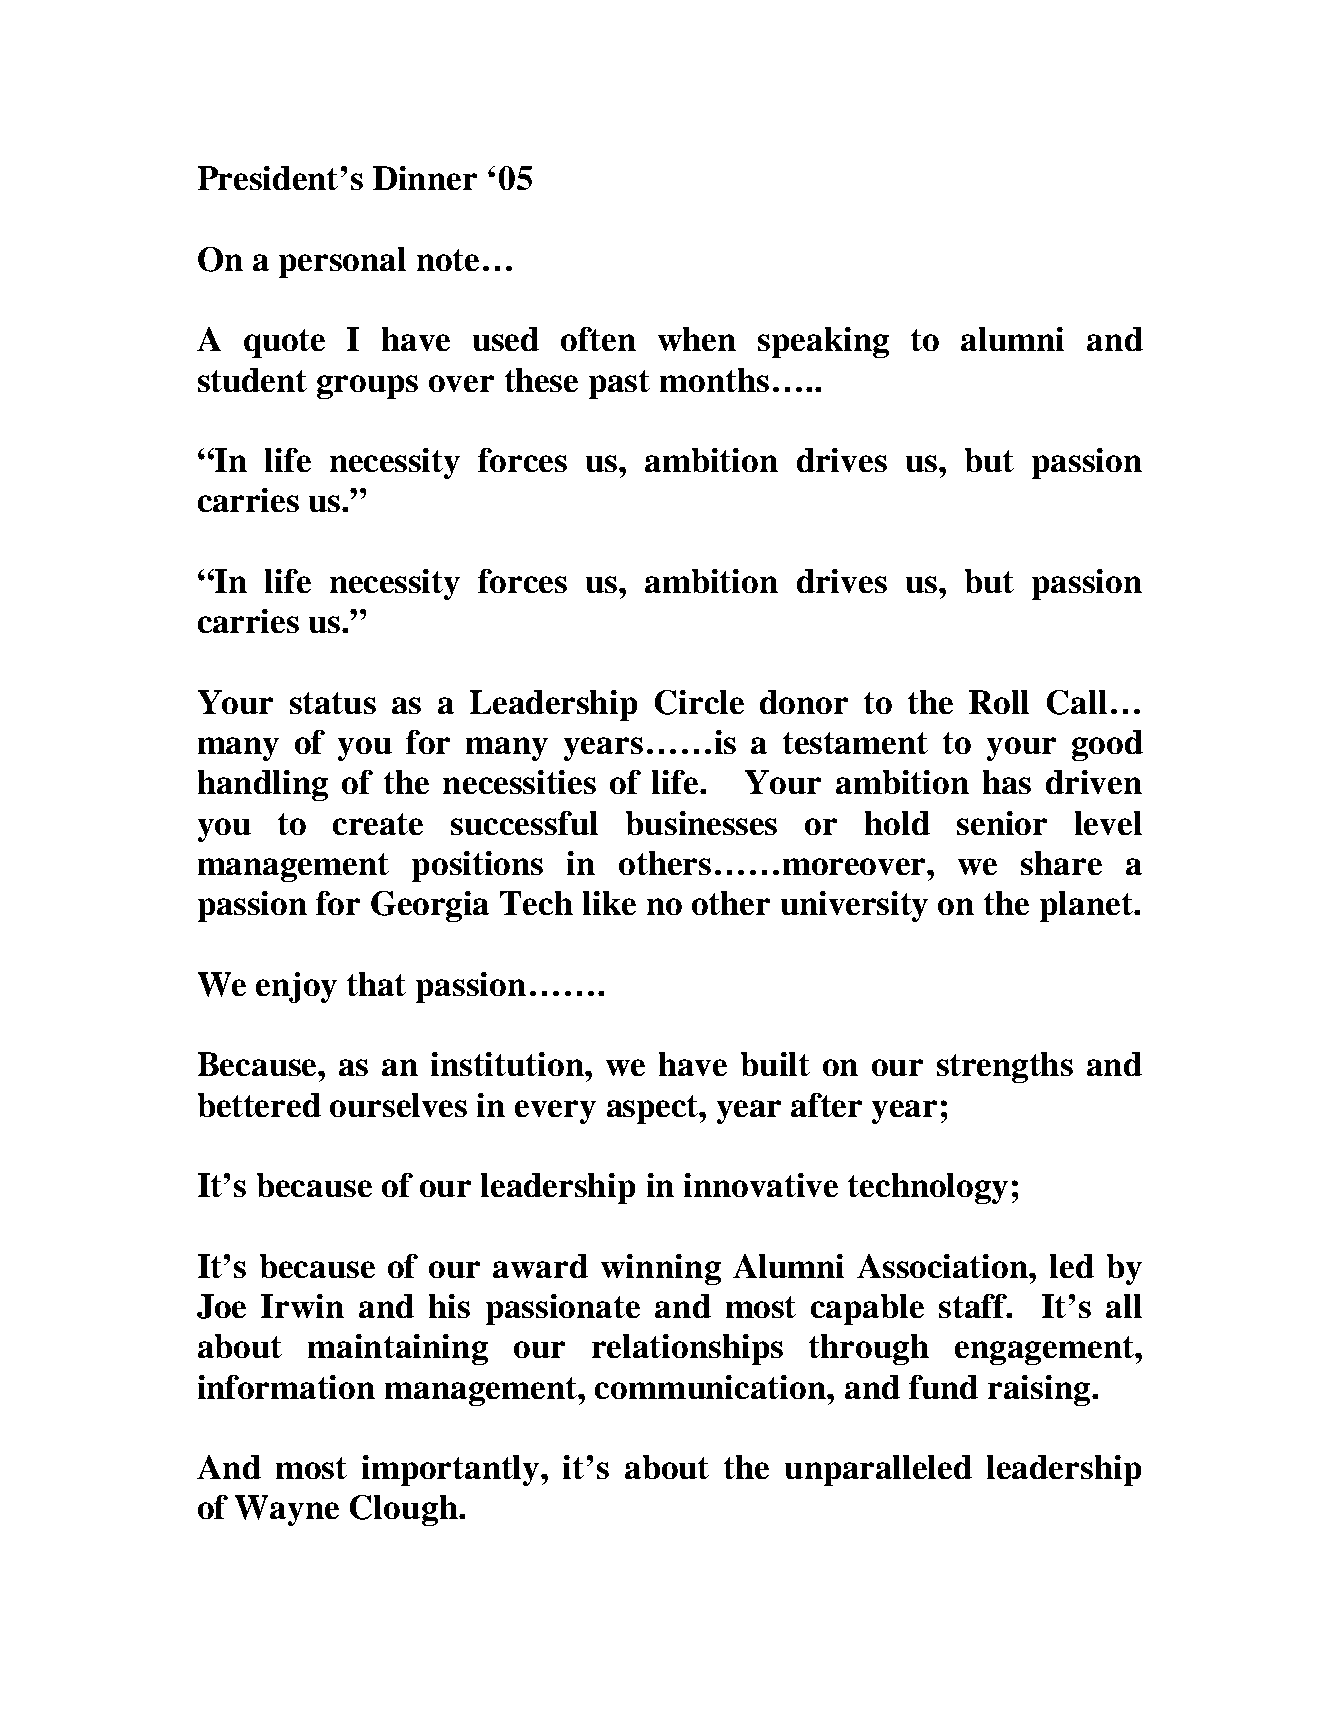  Describe the element at coordinates (823, 342) in the document. I see `speaking` at that location.
